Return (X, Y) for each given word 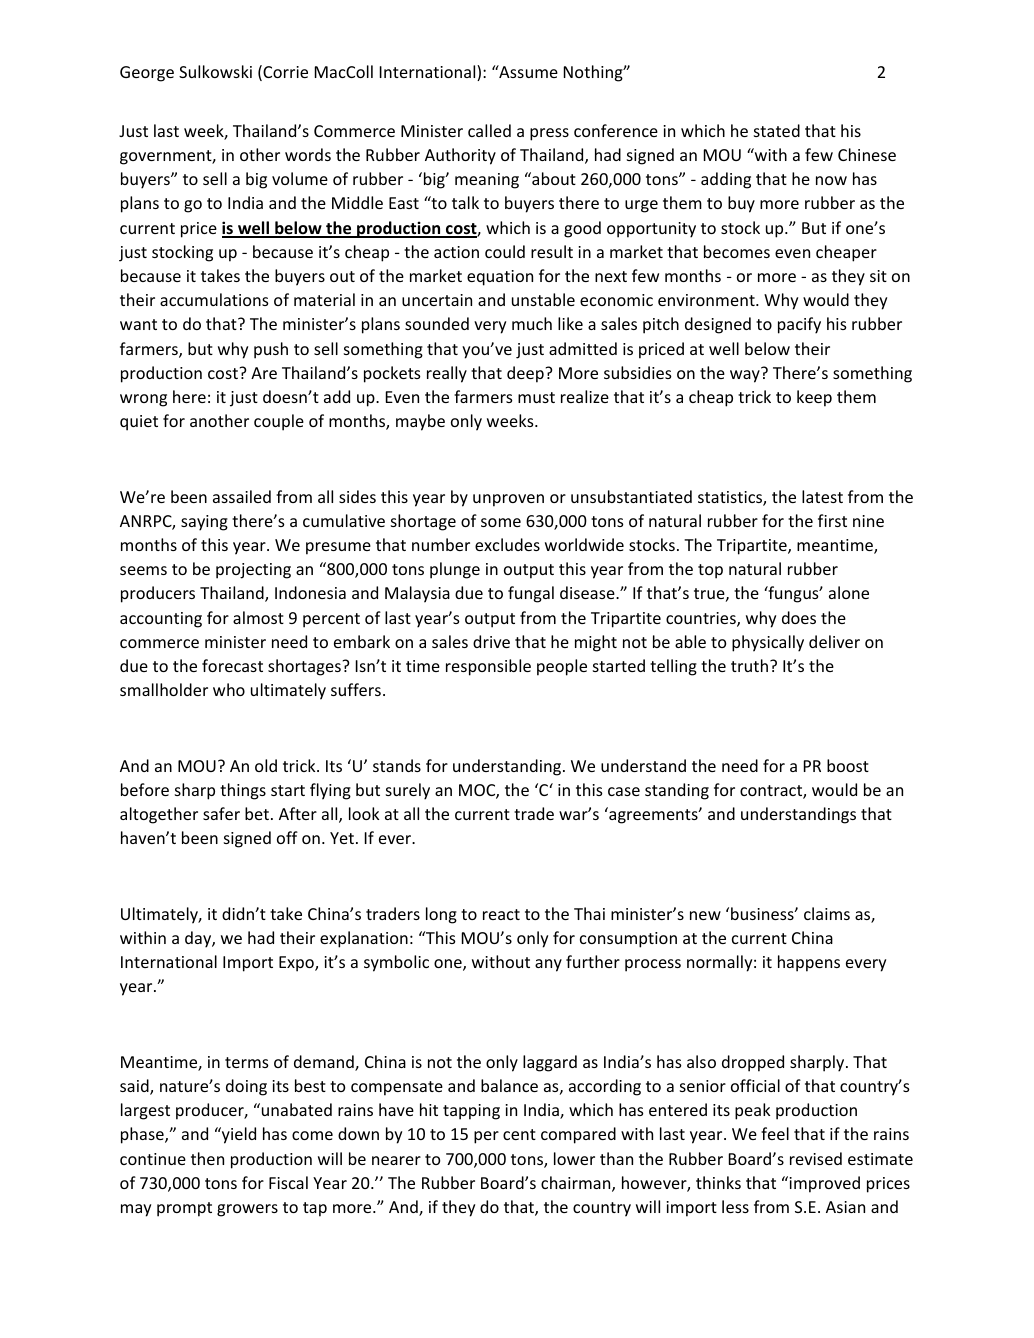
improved (823, 1184)
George (147, 74)
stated (777, 130)
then (207, 1158)
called (489, 130)
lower (574, 1158)
